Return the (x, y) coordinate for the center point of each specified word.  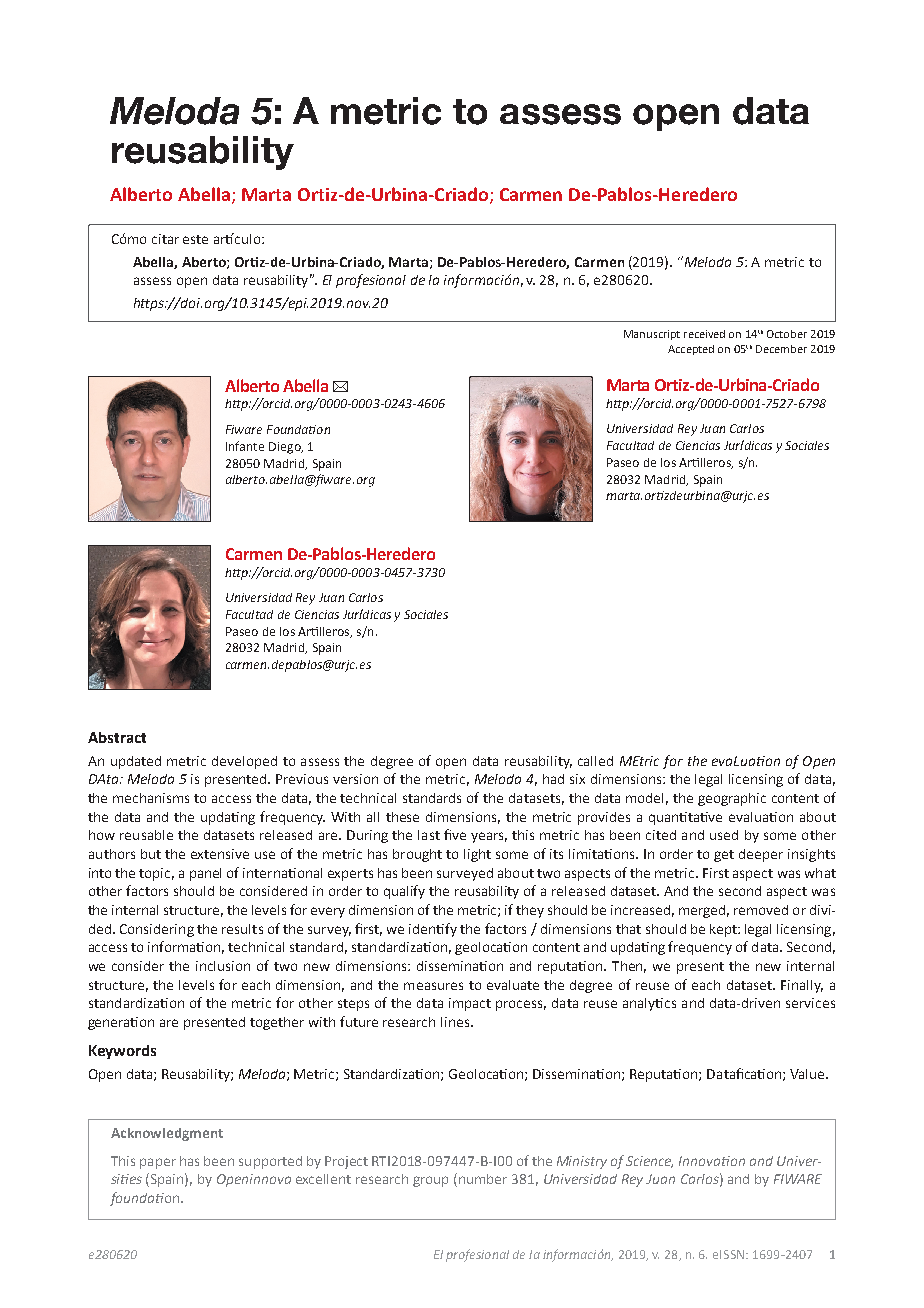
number (483, 1179)
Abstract (117, 737)
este (195, 239)
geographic (732, 799)
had (553, 779)
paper (158, 1163)
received (704, 334)
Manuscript (652, 335)
